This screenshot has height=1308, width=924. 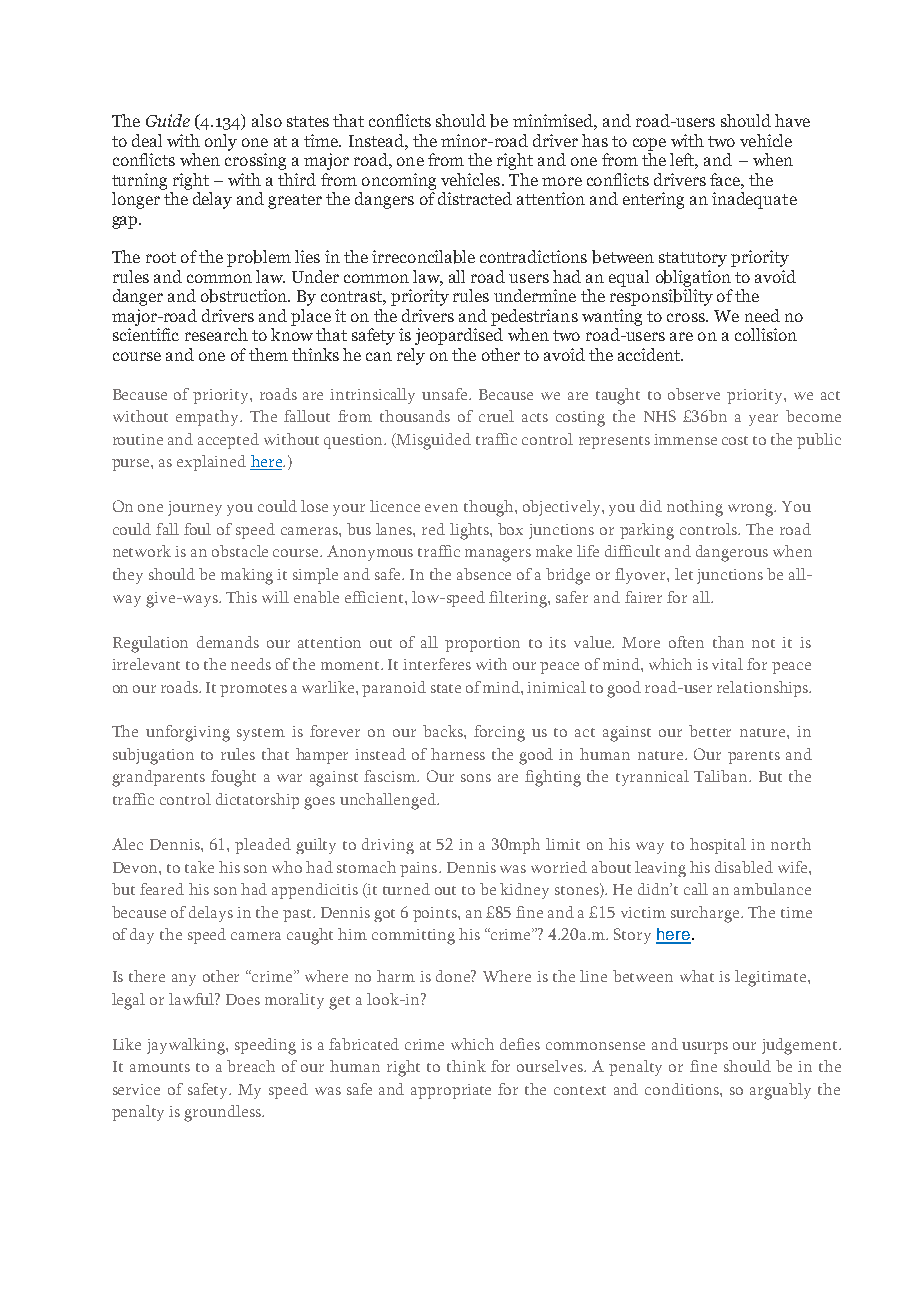 I want to click on arguably, so click(x=780, y=1091).
